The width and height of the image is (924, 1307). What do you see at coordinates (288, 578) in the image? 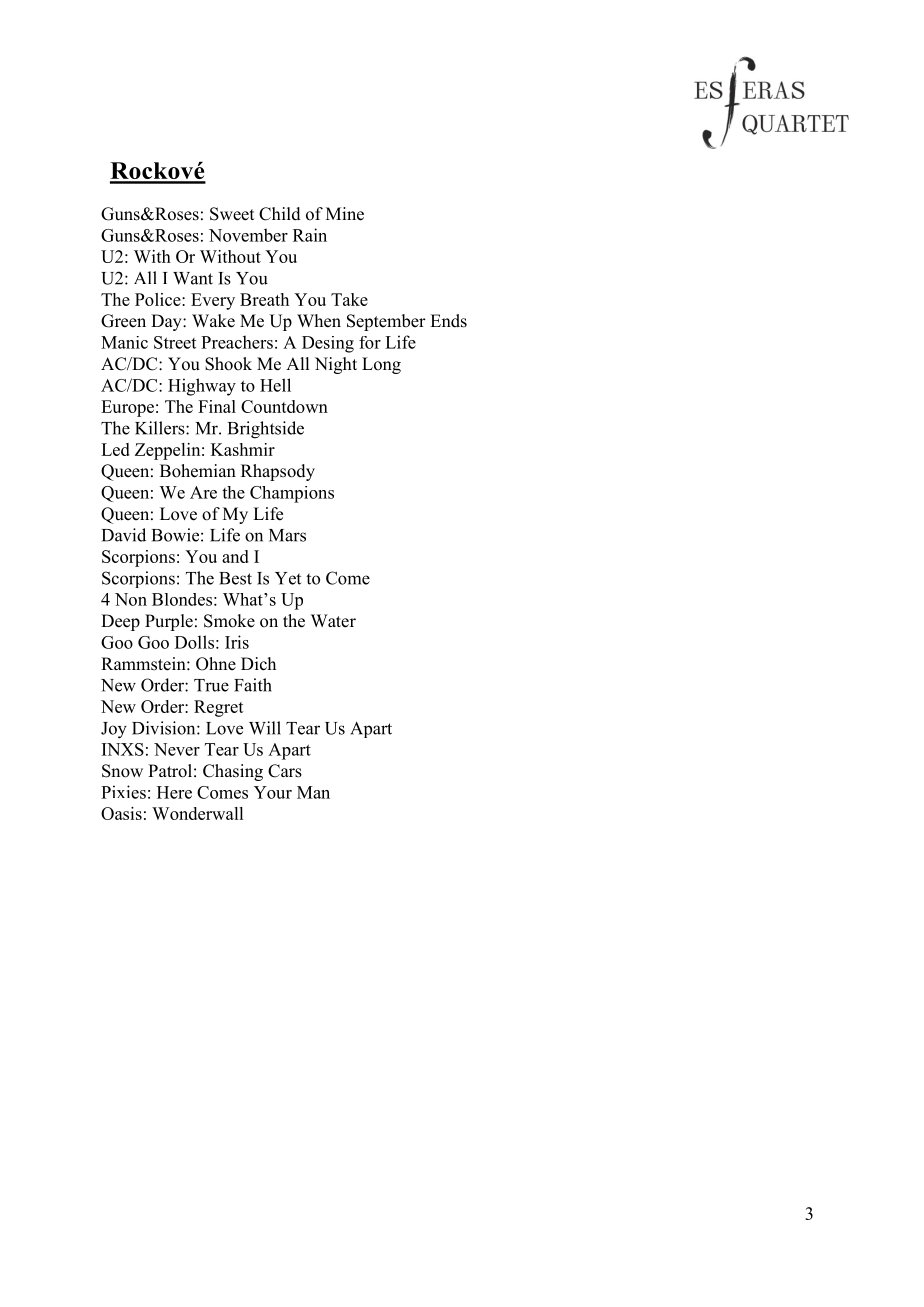
I see `Yet` at bounding box center [288, 578].
